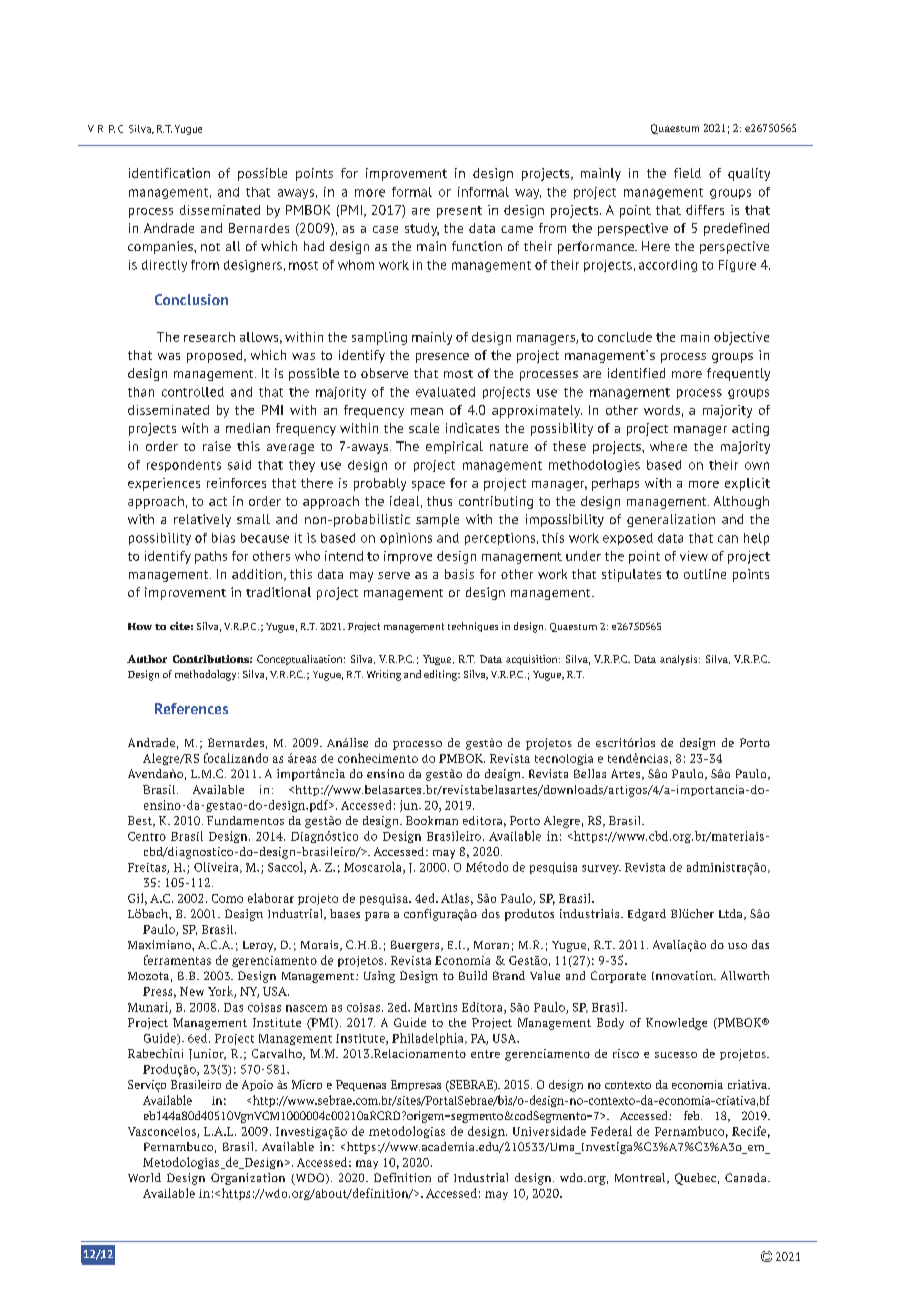 This document has height=1308, width=924. Describe the element at coordinates (248, 1179) in the document. I see `Organization` at that location.
